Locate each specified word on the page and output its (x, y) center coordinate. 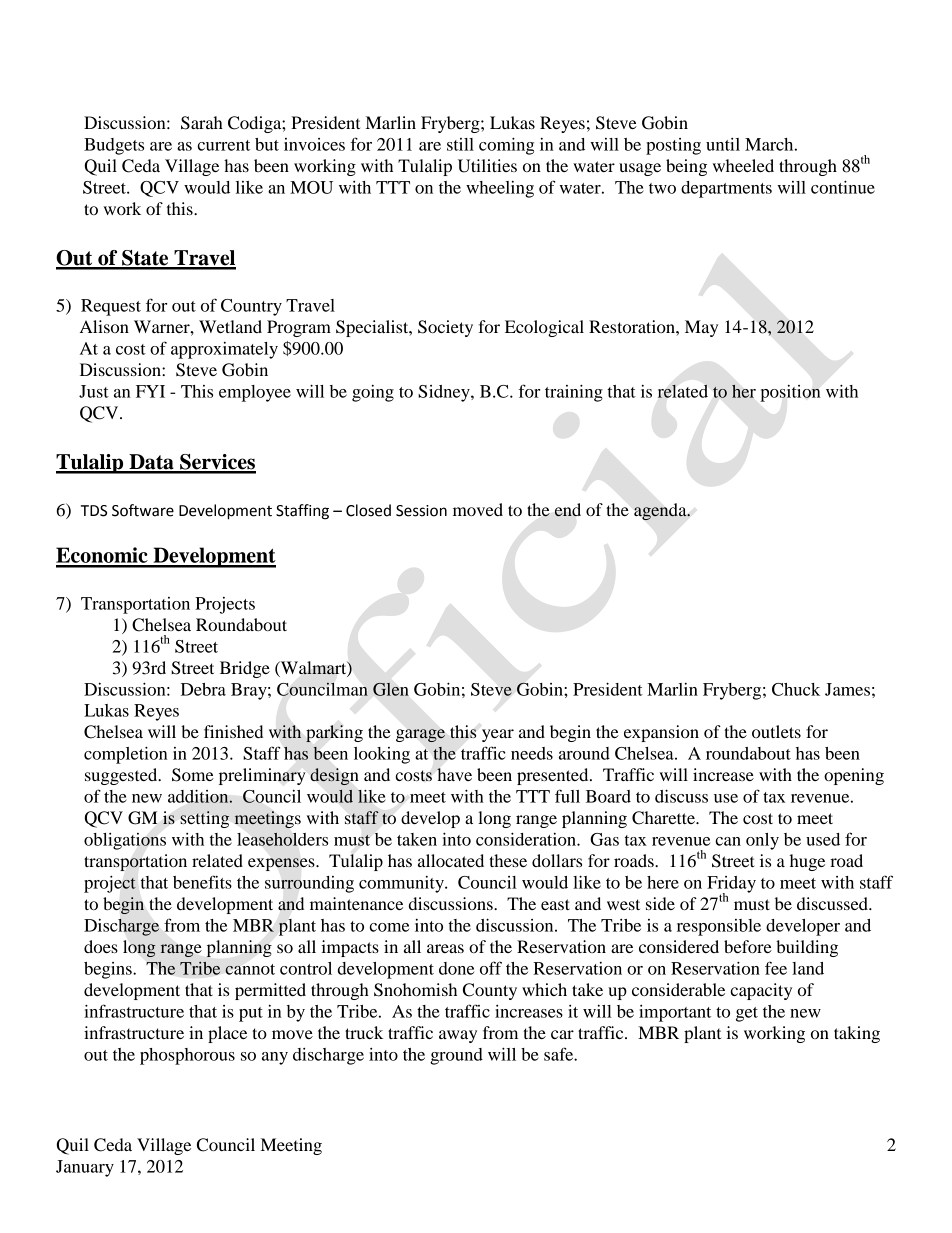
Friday (731, 885)
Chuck (796, 689)
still (460, 144)
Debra (203, 689)
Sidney (445, 393)
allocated (451, 860)
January (85, 1168)
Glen (390, 689)
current (223, 145)
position (790, 393)
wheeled (743, 165)
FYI (150, 391)
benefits (202, 882)
